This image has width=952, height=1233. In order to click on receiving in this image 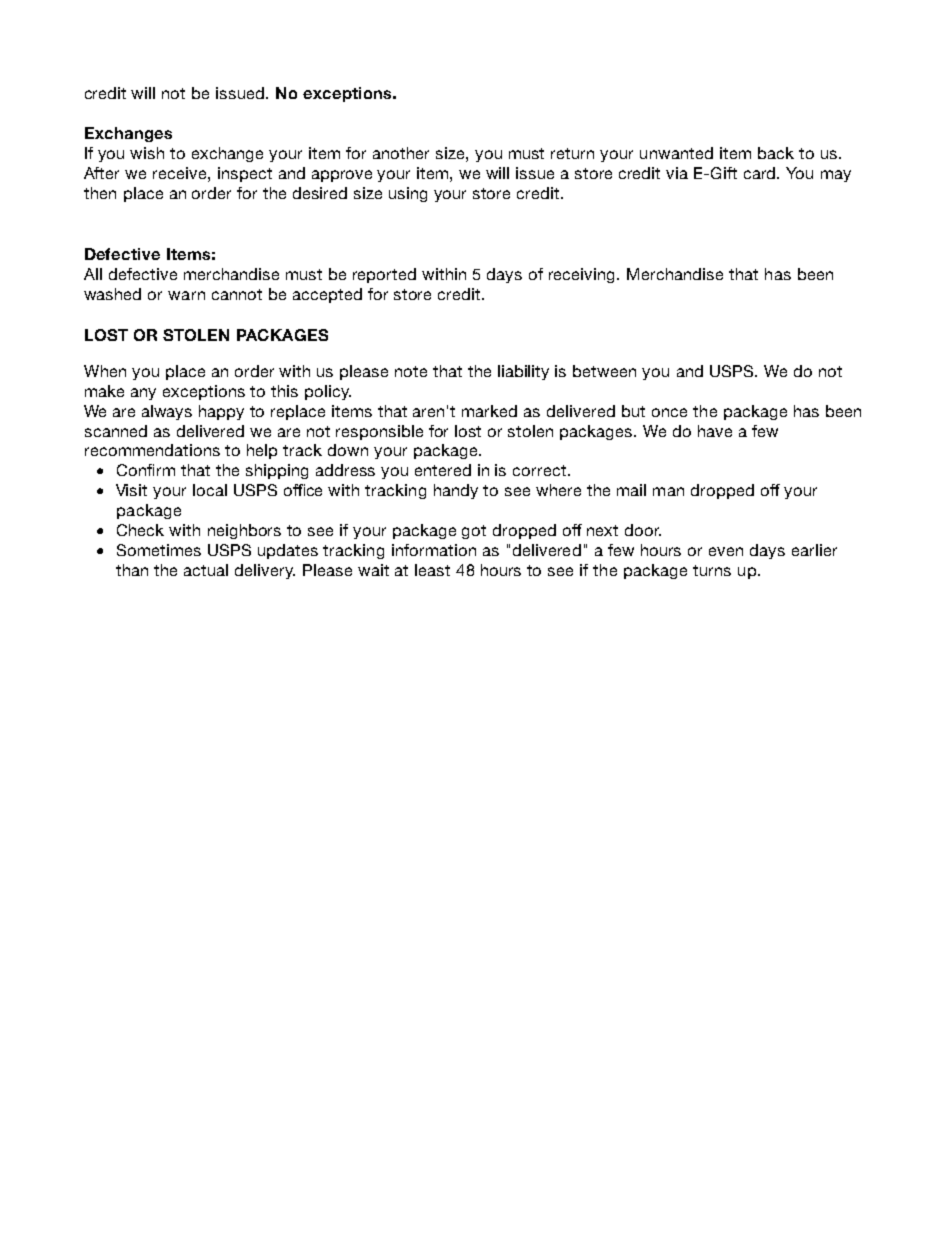, I will do `click(583, 275)`.
